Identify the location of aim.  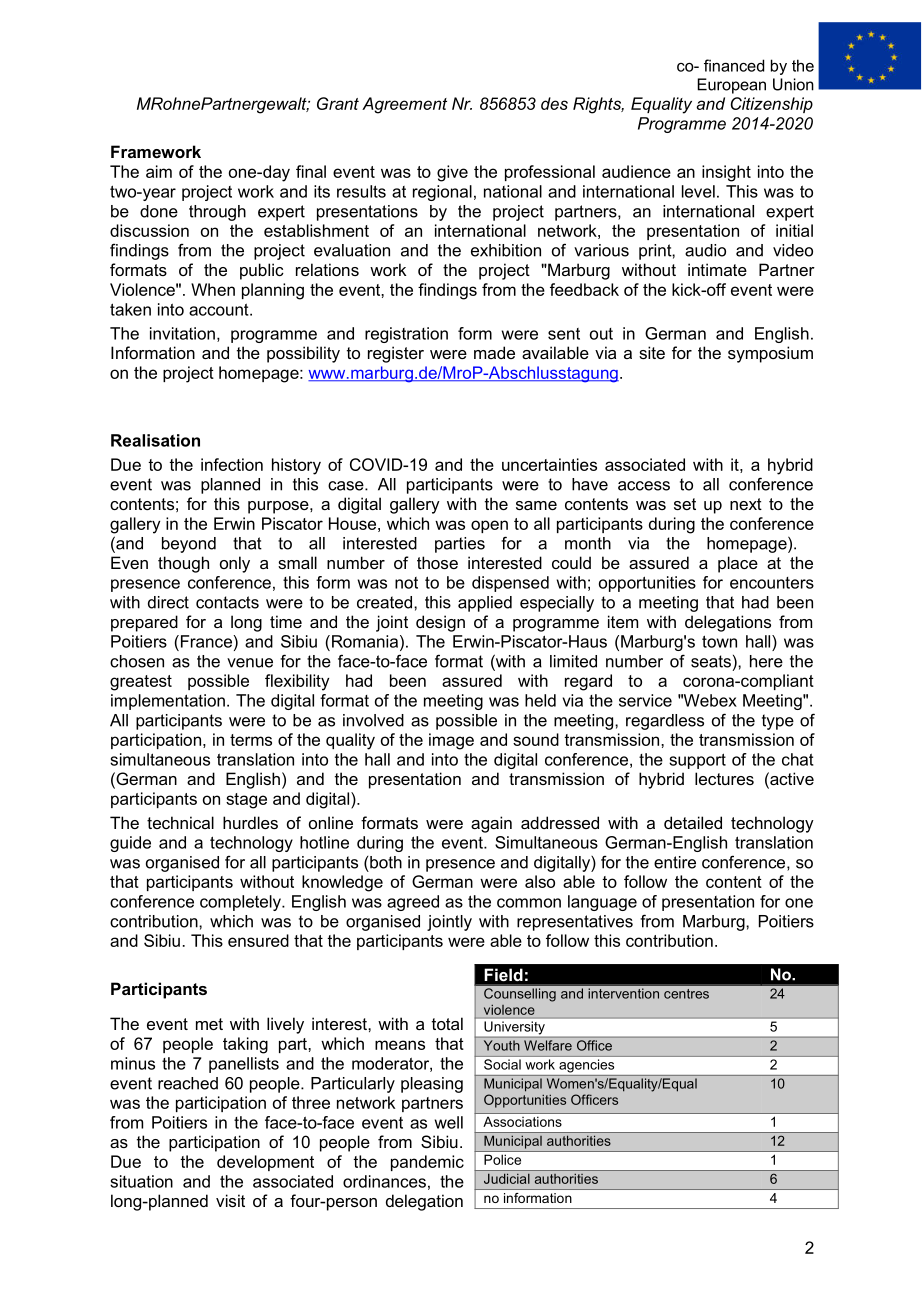
(159, 171).
